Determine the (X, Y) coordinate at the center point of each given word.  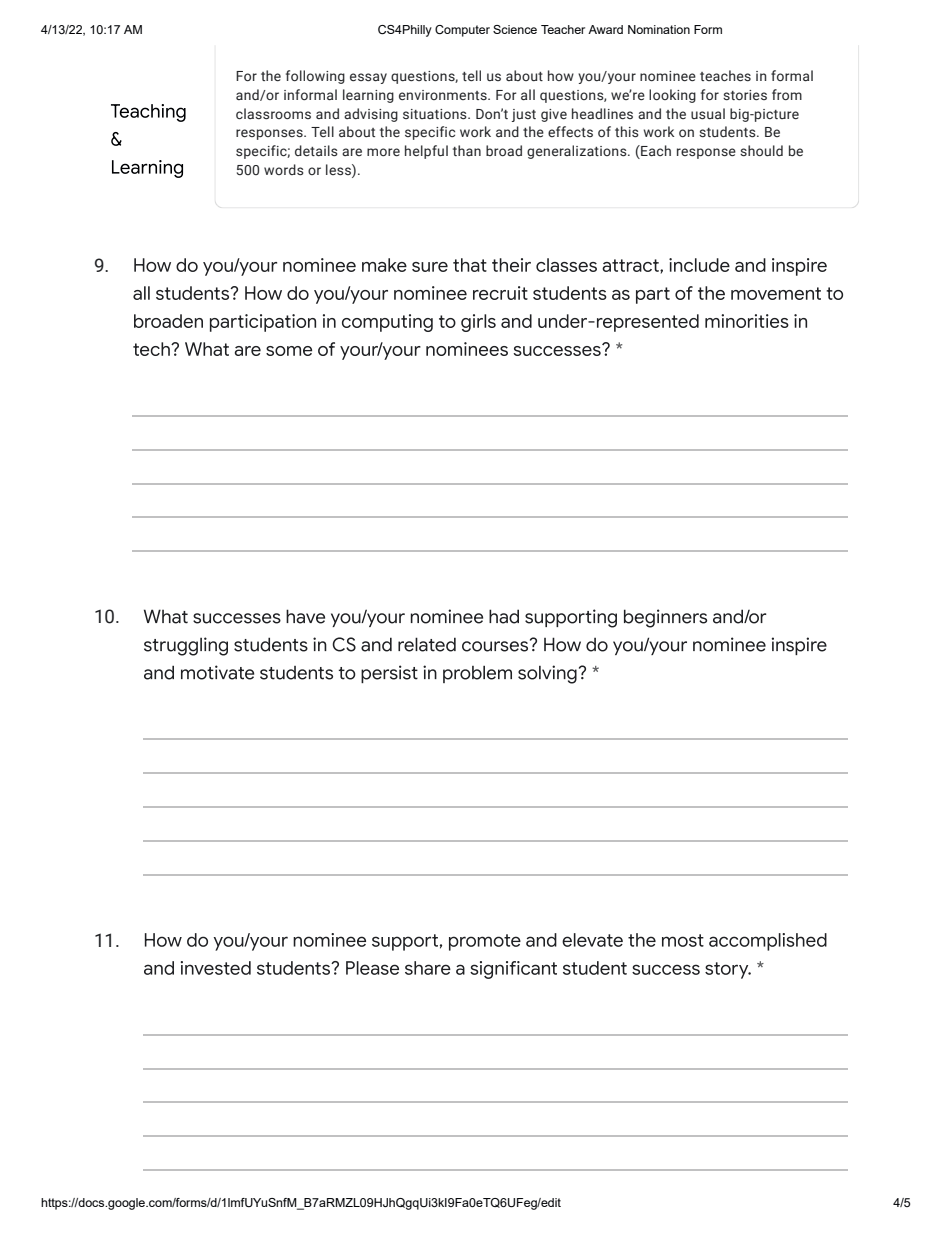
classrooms (273, 114)
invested (216, 968)
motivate (217, 672)
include (699, 265)
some (289, 351)
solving (547, 674)
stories (745, 95)
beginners (665, 618)
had (504, 616)
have (305, 616)
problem (477, 674)
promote (485, 942)
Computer (462, 31)
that (470, 265)
